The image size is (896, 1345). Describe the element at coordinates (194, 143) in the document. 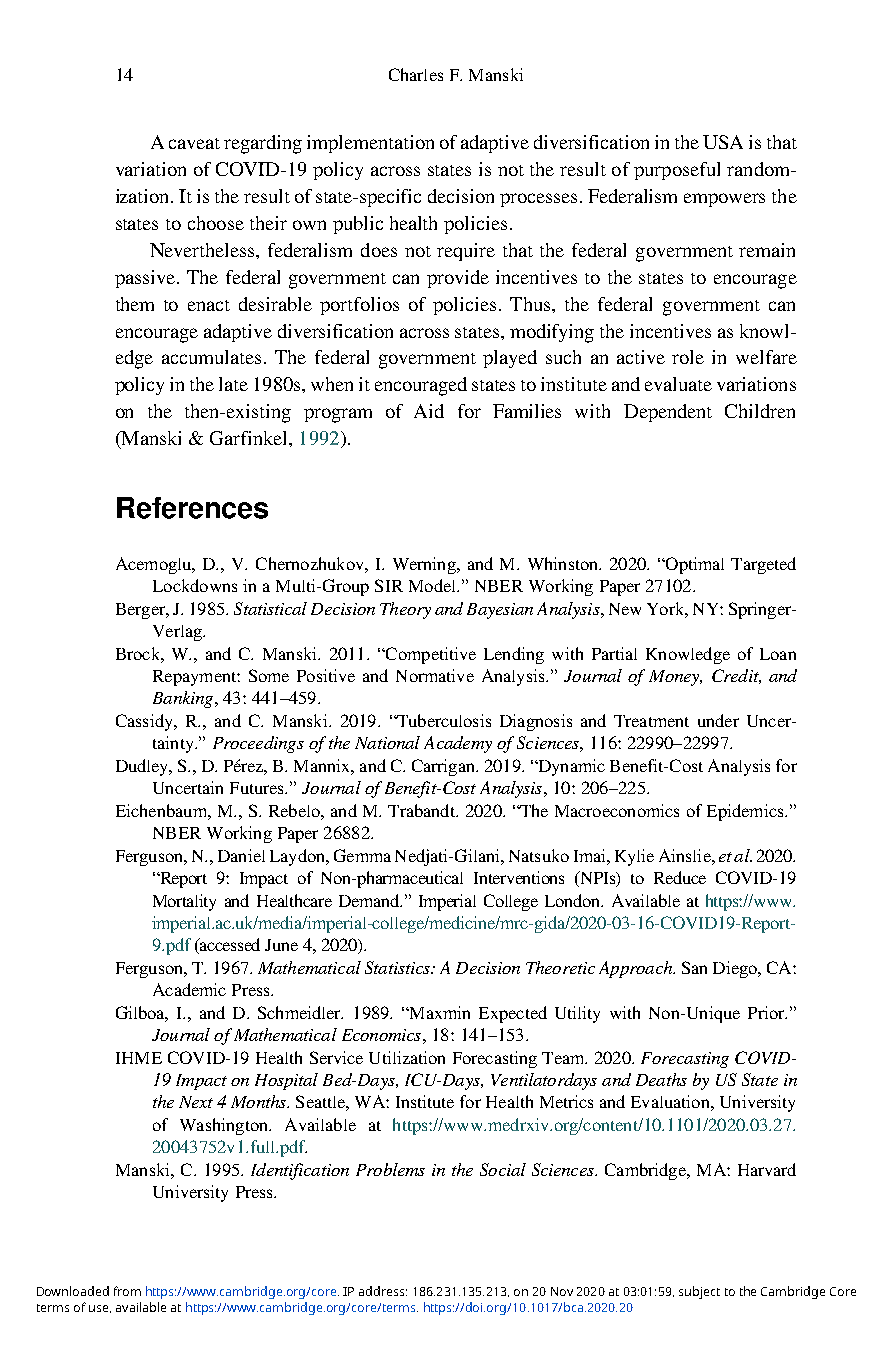

I see `caveat` at that location.
